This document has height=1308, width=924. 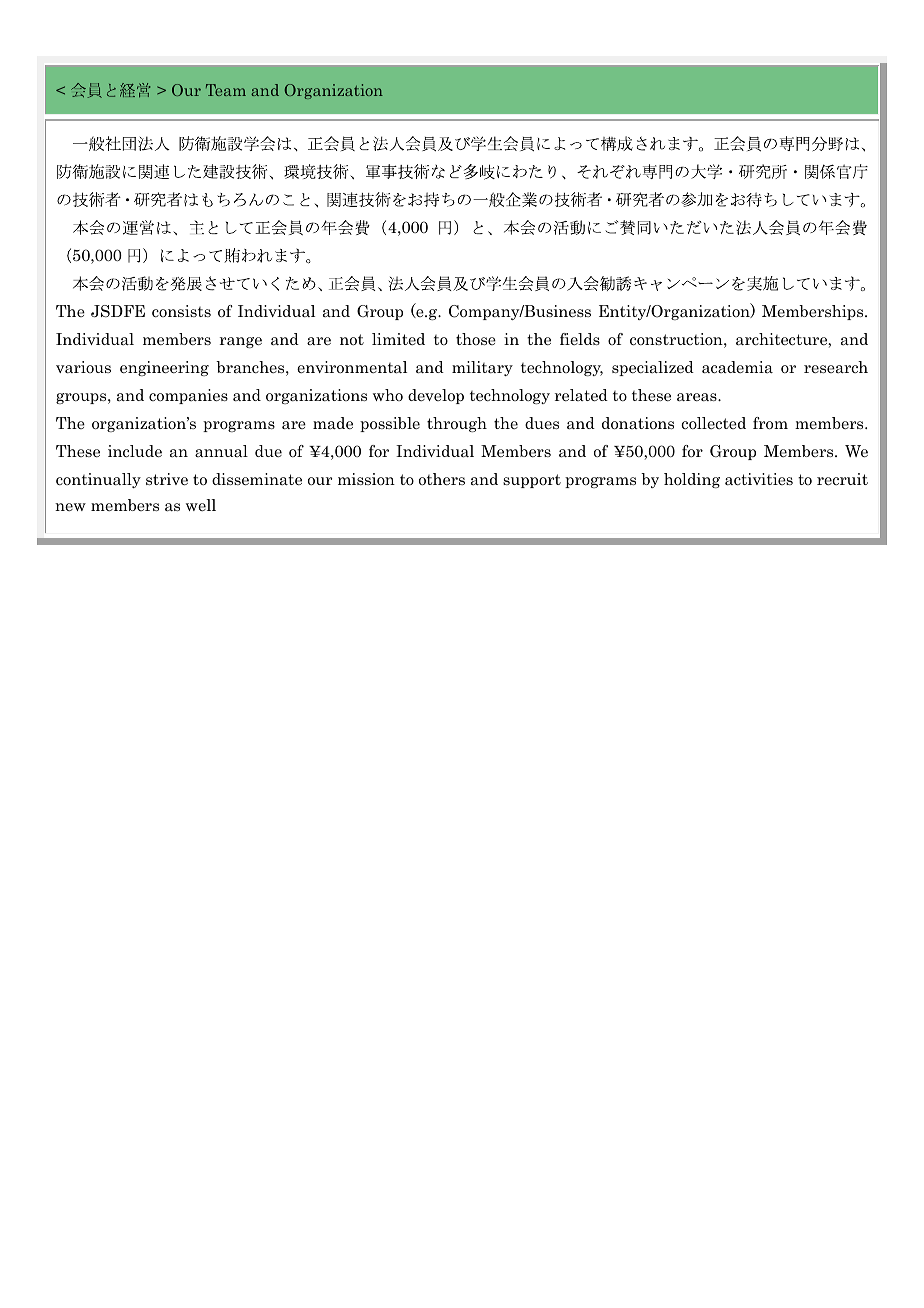 I want to click on research, so click(x=836, y=367).
